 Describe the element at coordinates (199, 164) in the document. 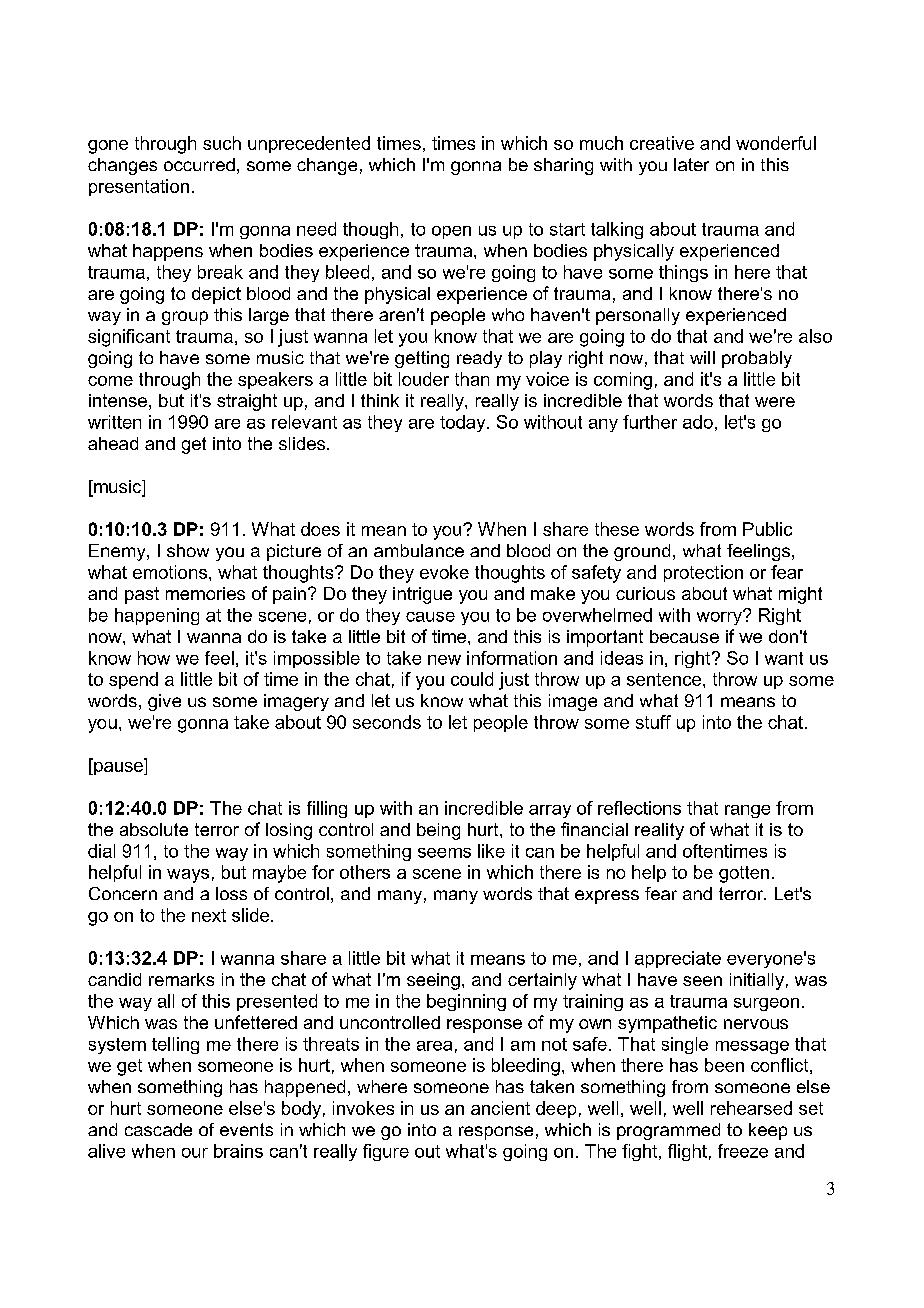

I see `occurred` at that location.
